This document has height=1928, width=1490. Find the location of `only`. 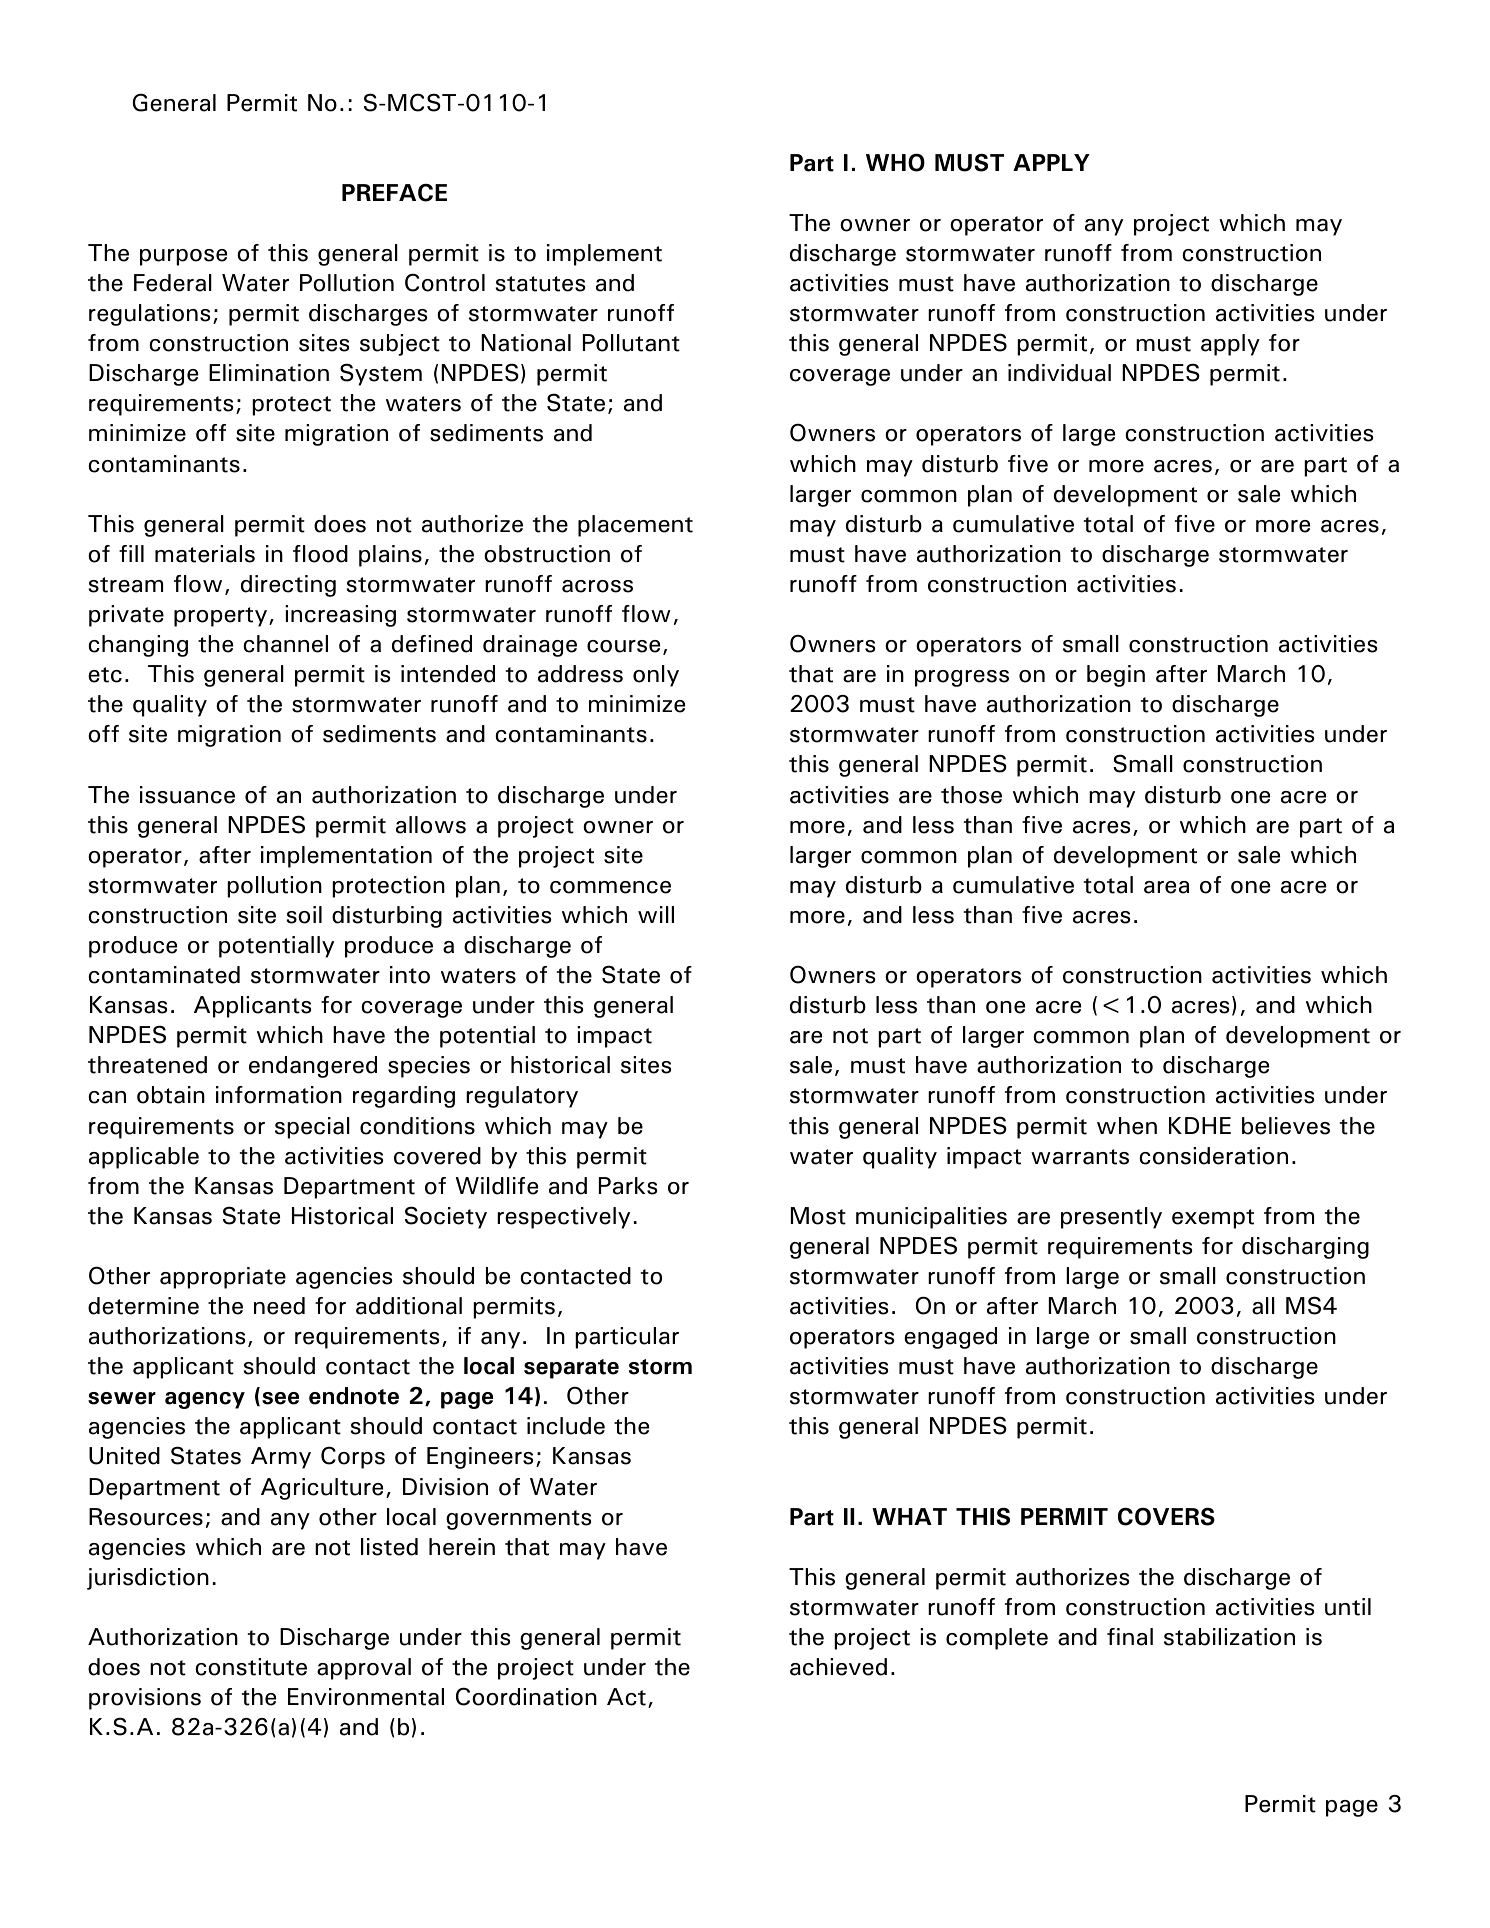

only is located at coordinates (656, 676).
